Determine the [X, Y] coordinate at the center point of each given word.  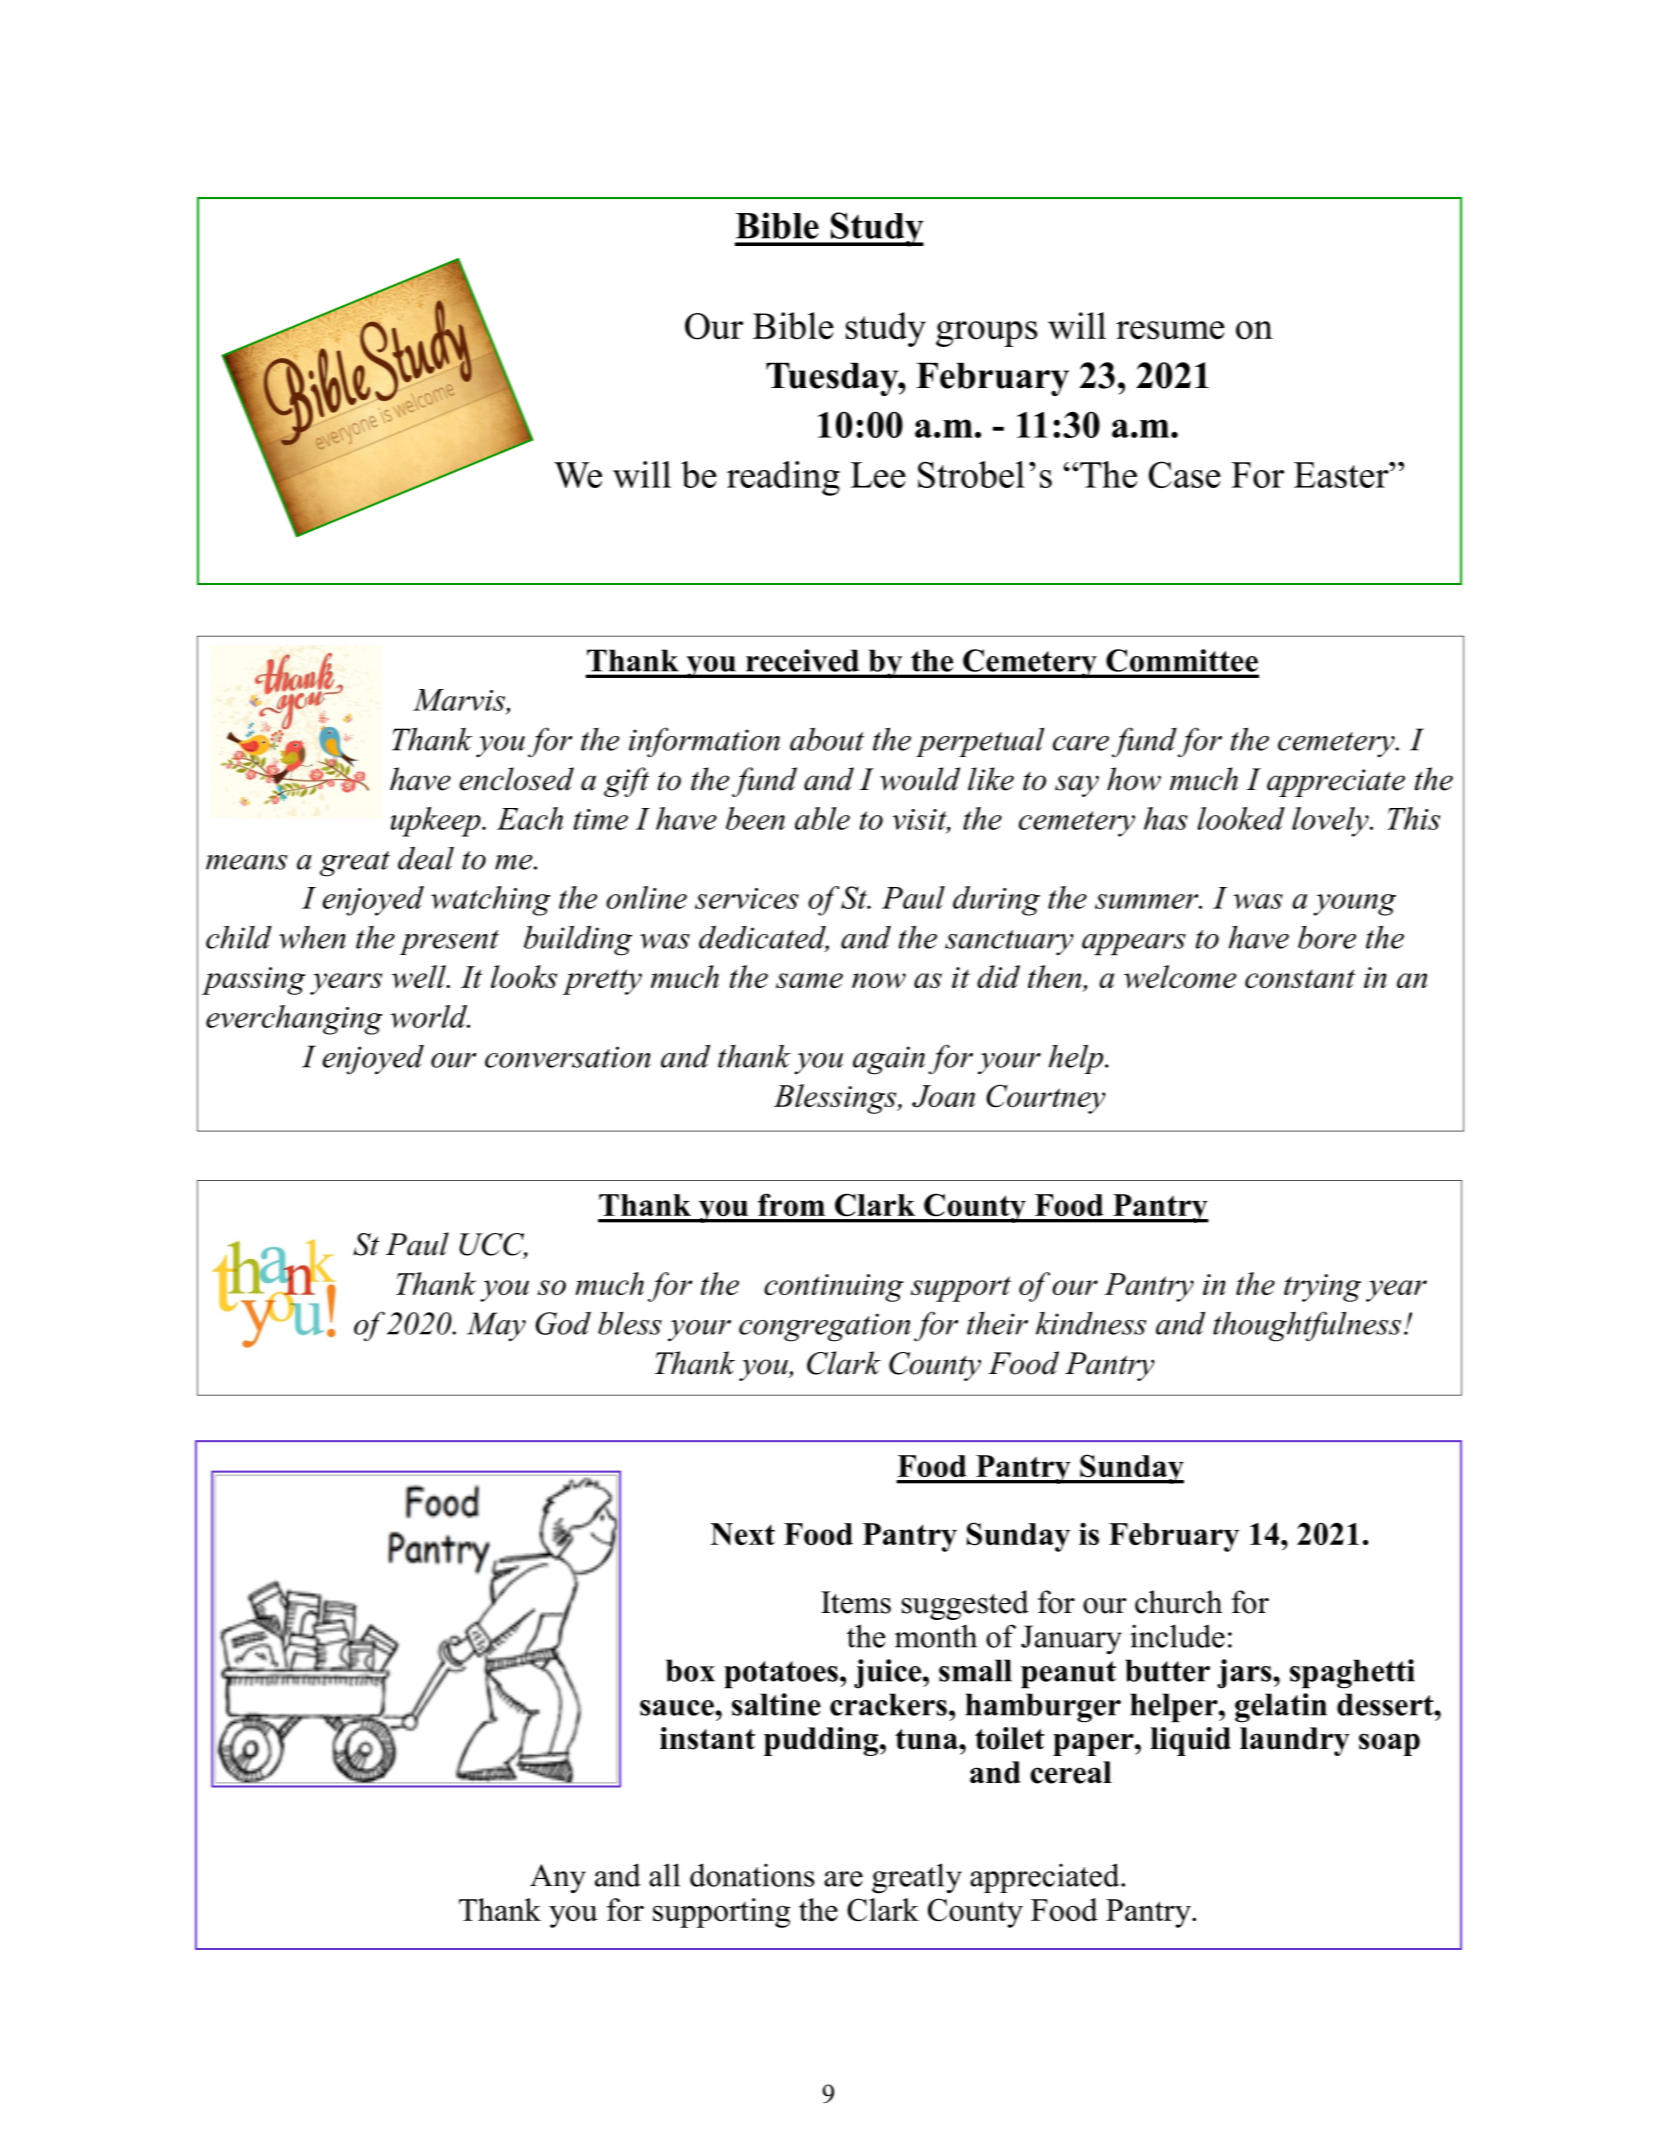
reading [783, 478]
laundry [1295, 1741]
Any [558, 1879]
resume [1170, 330]
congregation [824, 1327]
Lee [878, 475]
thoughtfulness [1307, 1326]
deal [426, 858]
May [496, 1326]
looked [1241, 818]
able [822, 818]
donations [752, 1875]
